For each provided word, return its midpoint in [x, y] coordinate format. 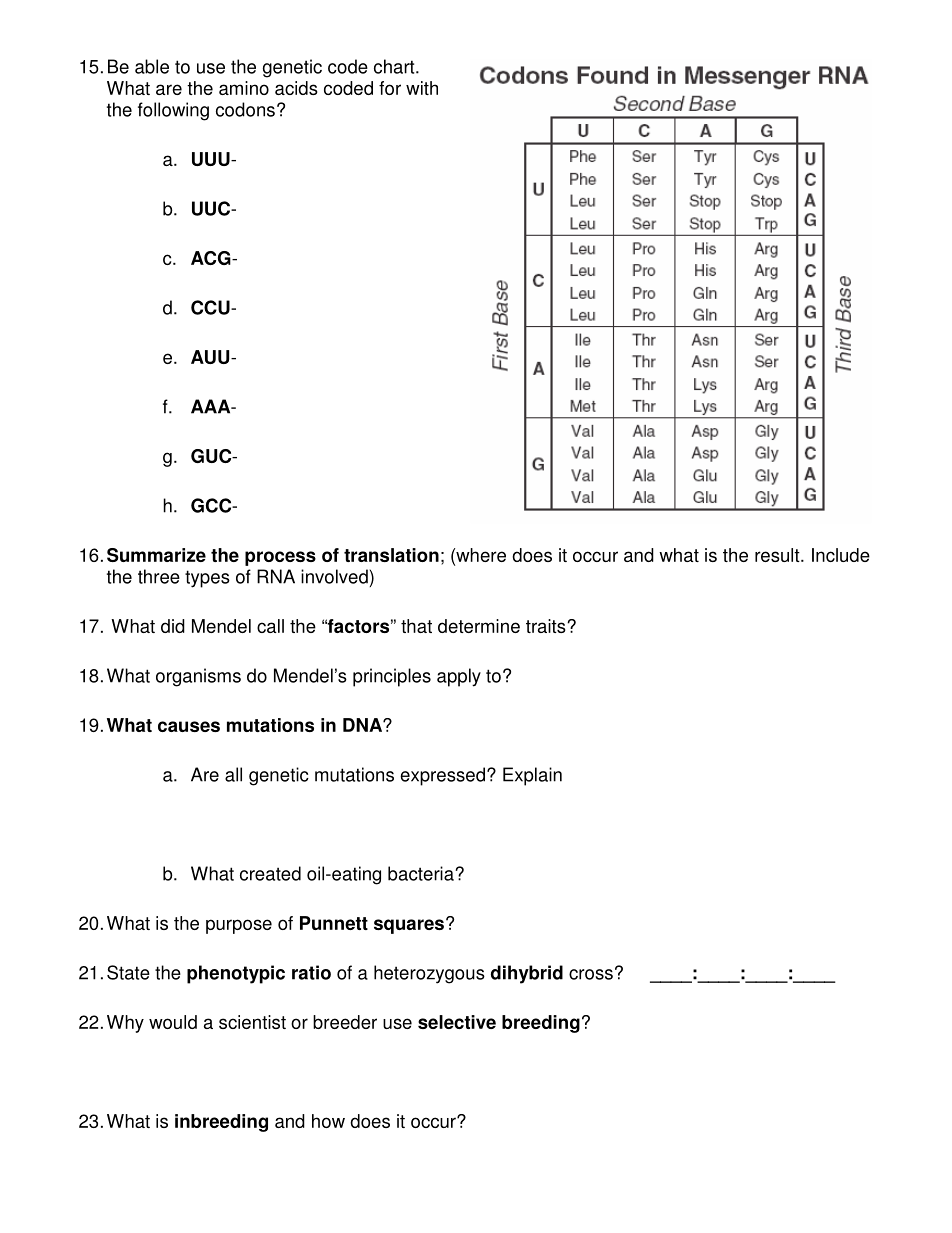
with [422, 88]
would [173, 1022]
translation [391, 555]
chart [395, 66]
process [280, 558]
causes [189, 726]
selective [457, 1022]
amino [244, 88]
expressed [444, 776]
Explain [532, 776]
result [778, 555]
